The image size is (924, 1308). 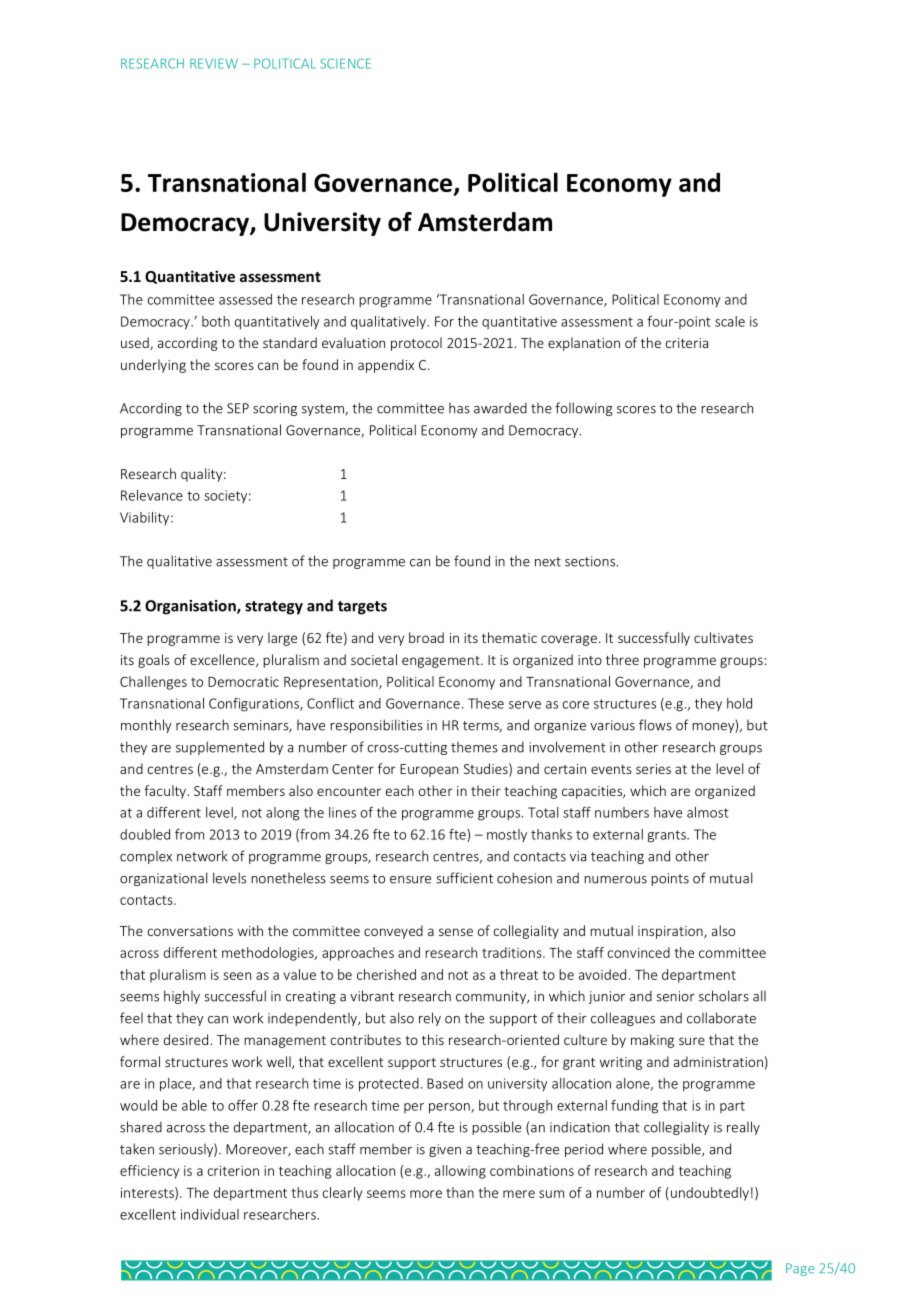 I want to click on individual, so click(x=210, y=1214).
